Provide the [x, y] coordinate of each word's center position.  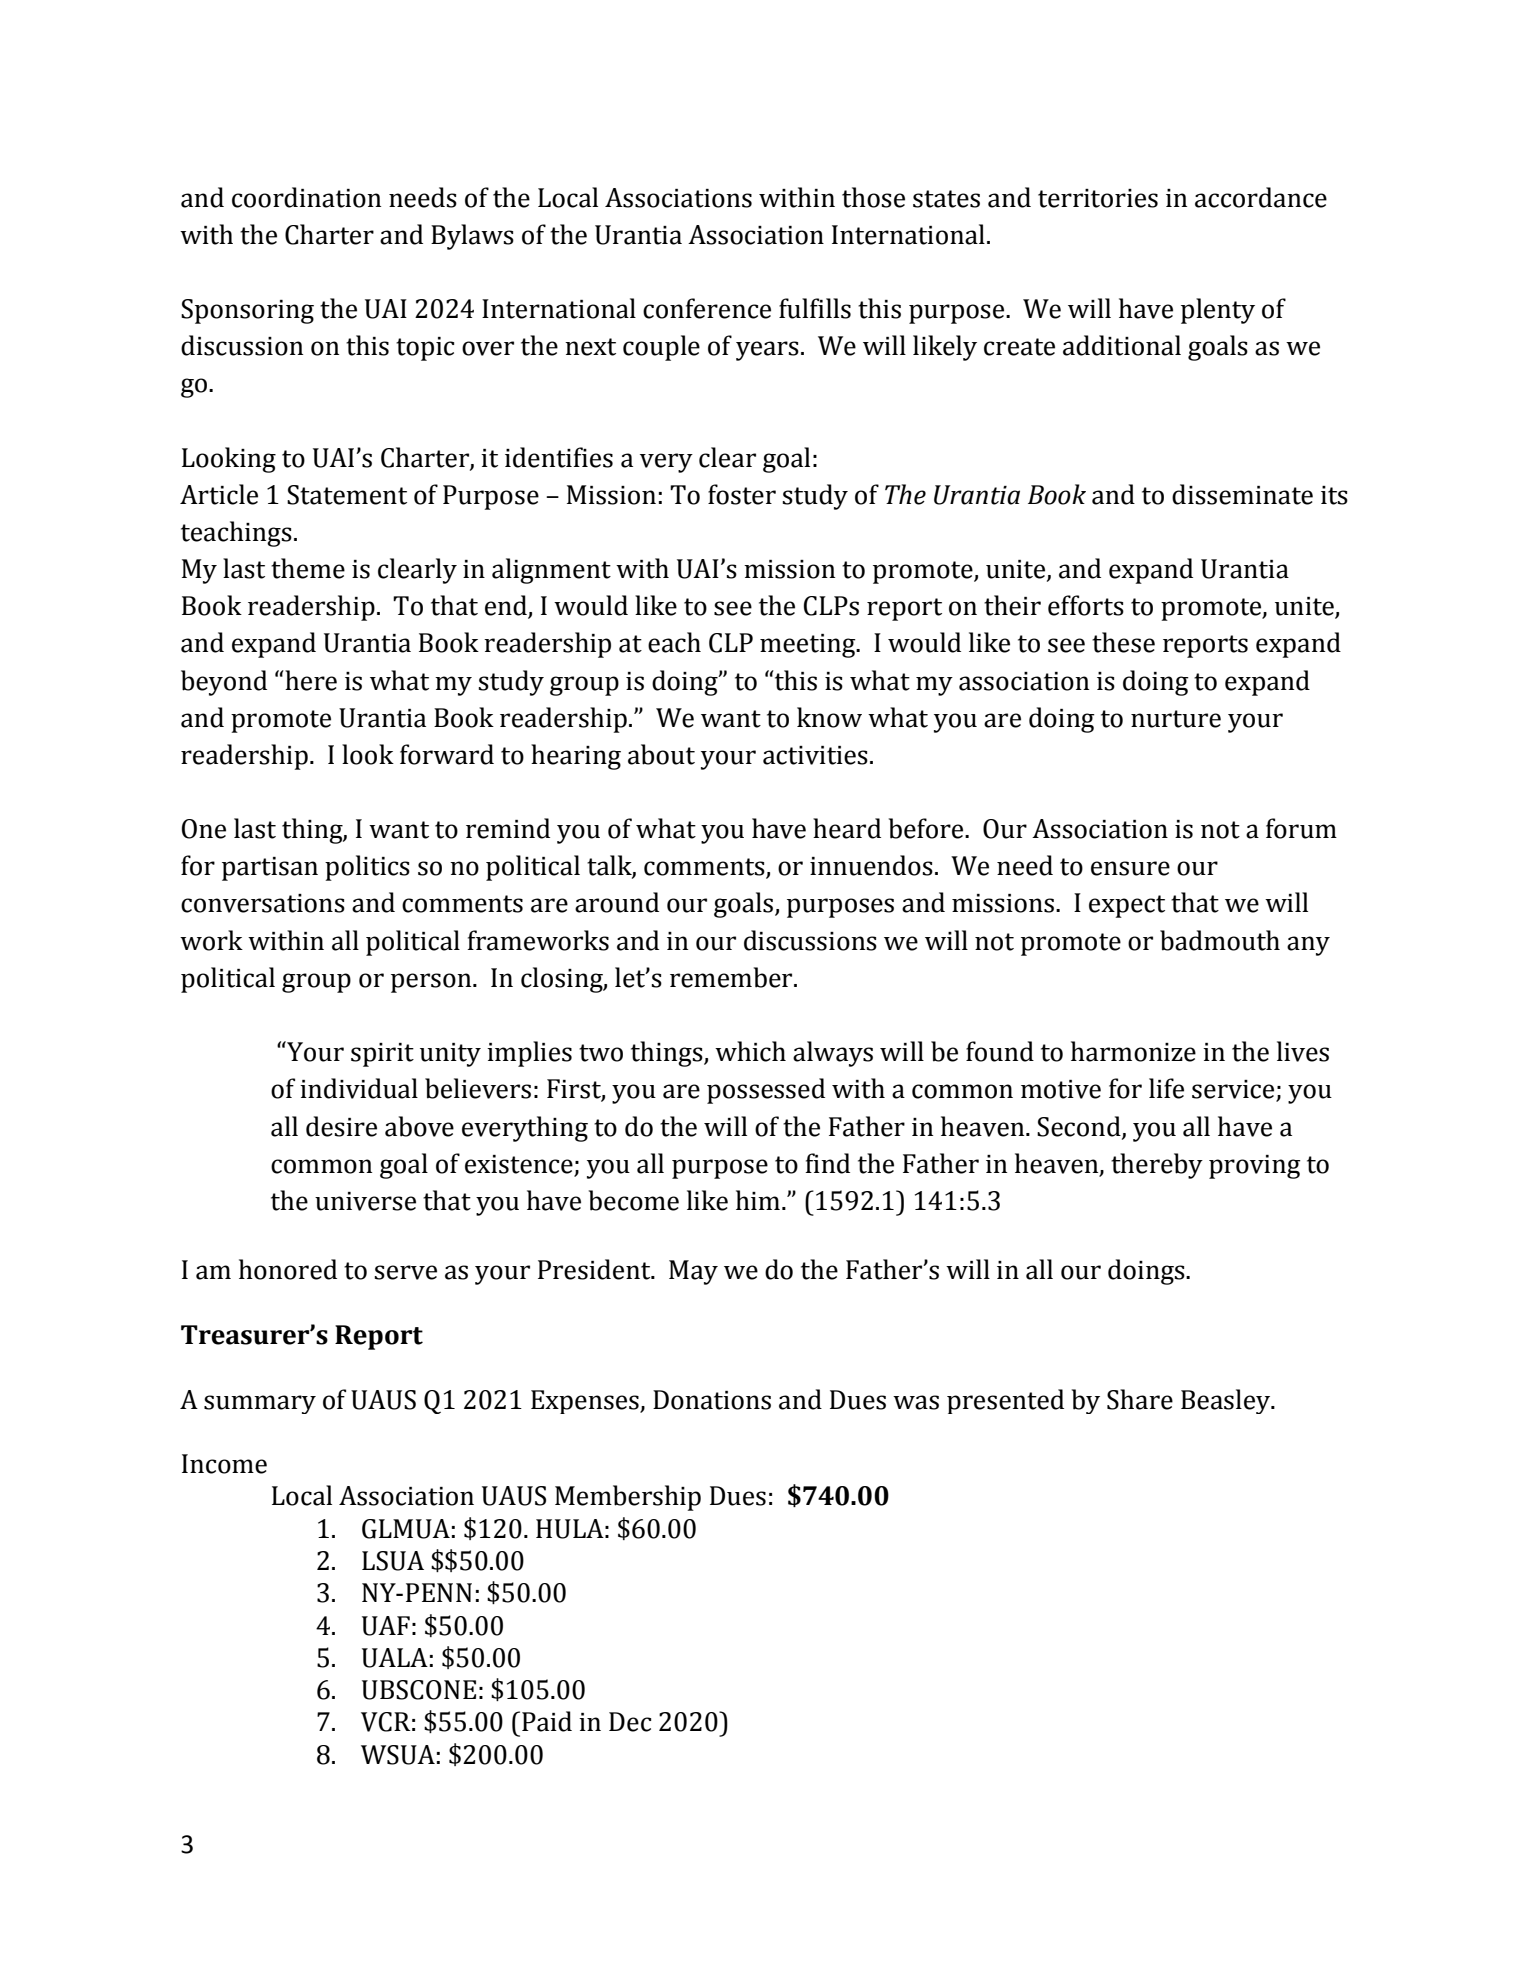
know [829, 717]
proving [1255, 1167]
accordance [1261, 197]
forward [447, 754]
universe [365, 1201]
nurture [1176, 719]
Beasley [1227, 1401]
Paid [547, 1721]
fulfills [815, 308]
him [758, 1200]
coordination [306, 197]
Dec [630, 1722]
